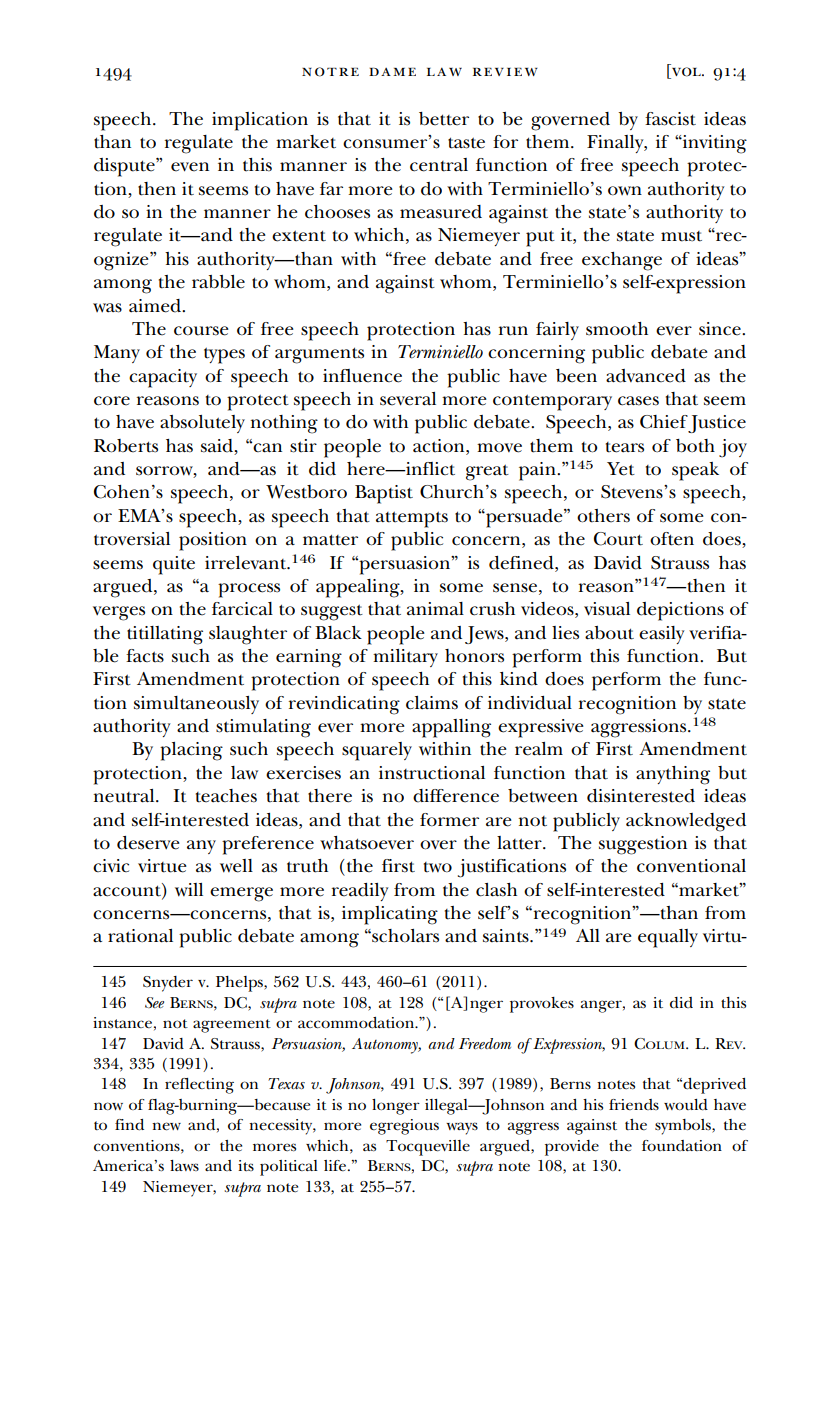  Describe the element at coordinates (125, 167) in the screenshot. I see `dispute` at that location.
